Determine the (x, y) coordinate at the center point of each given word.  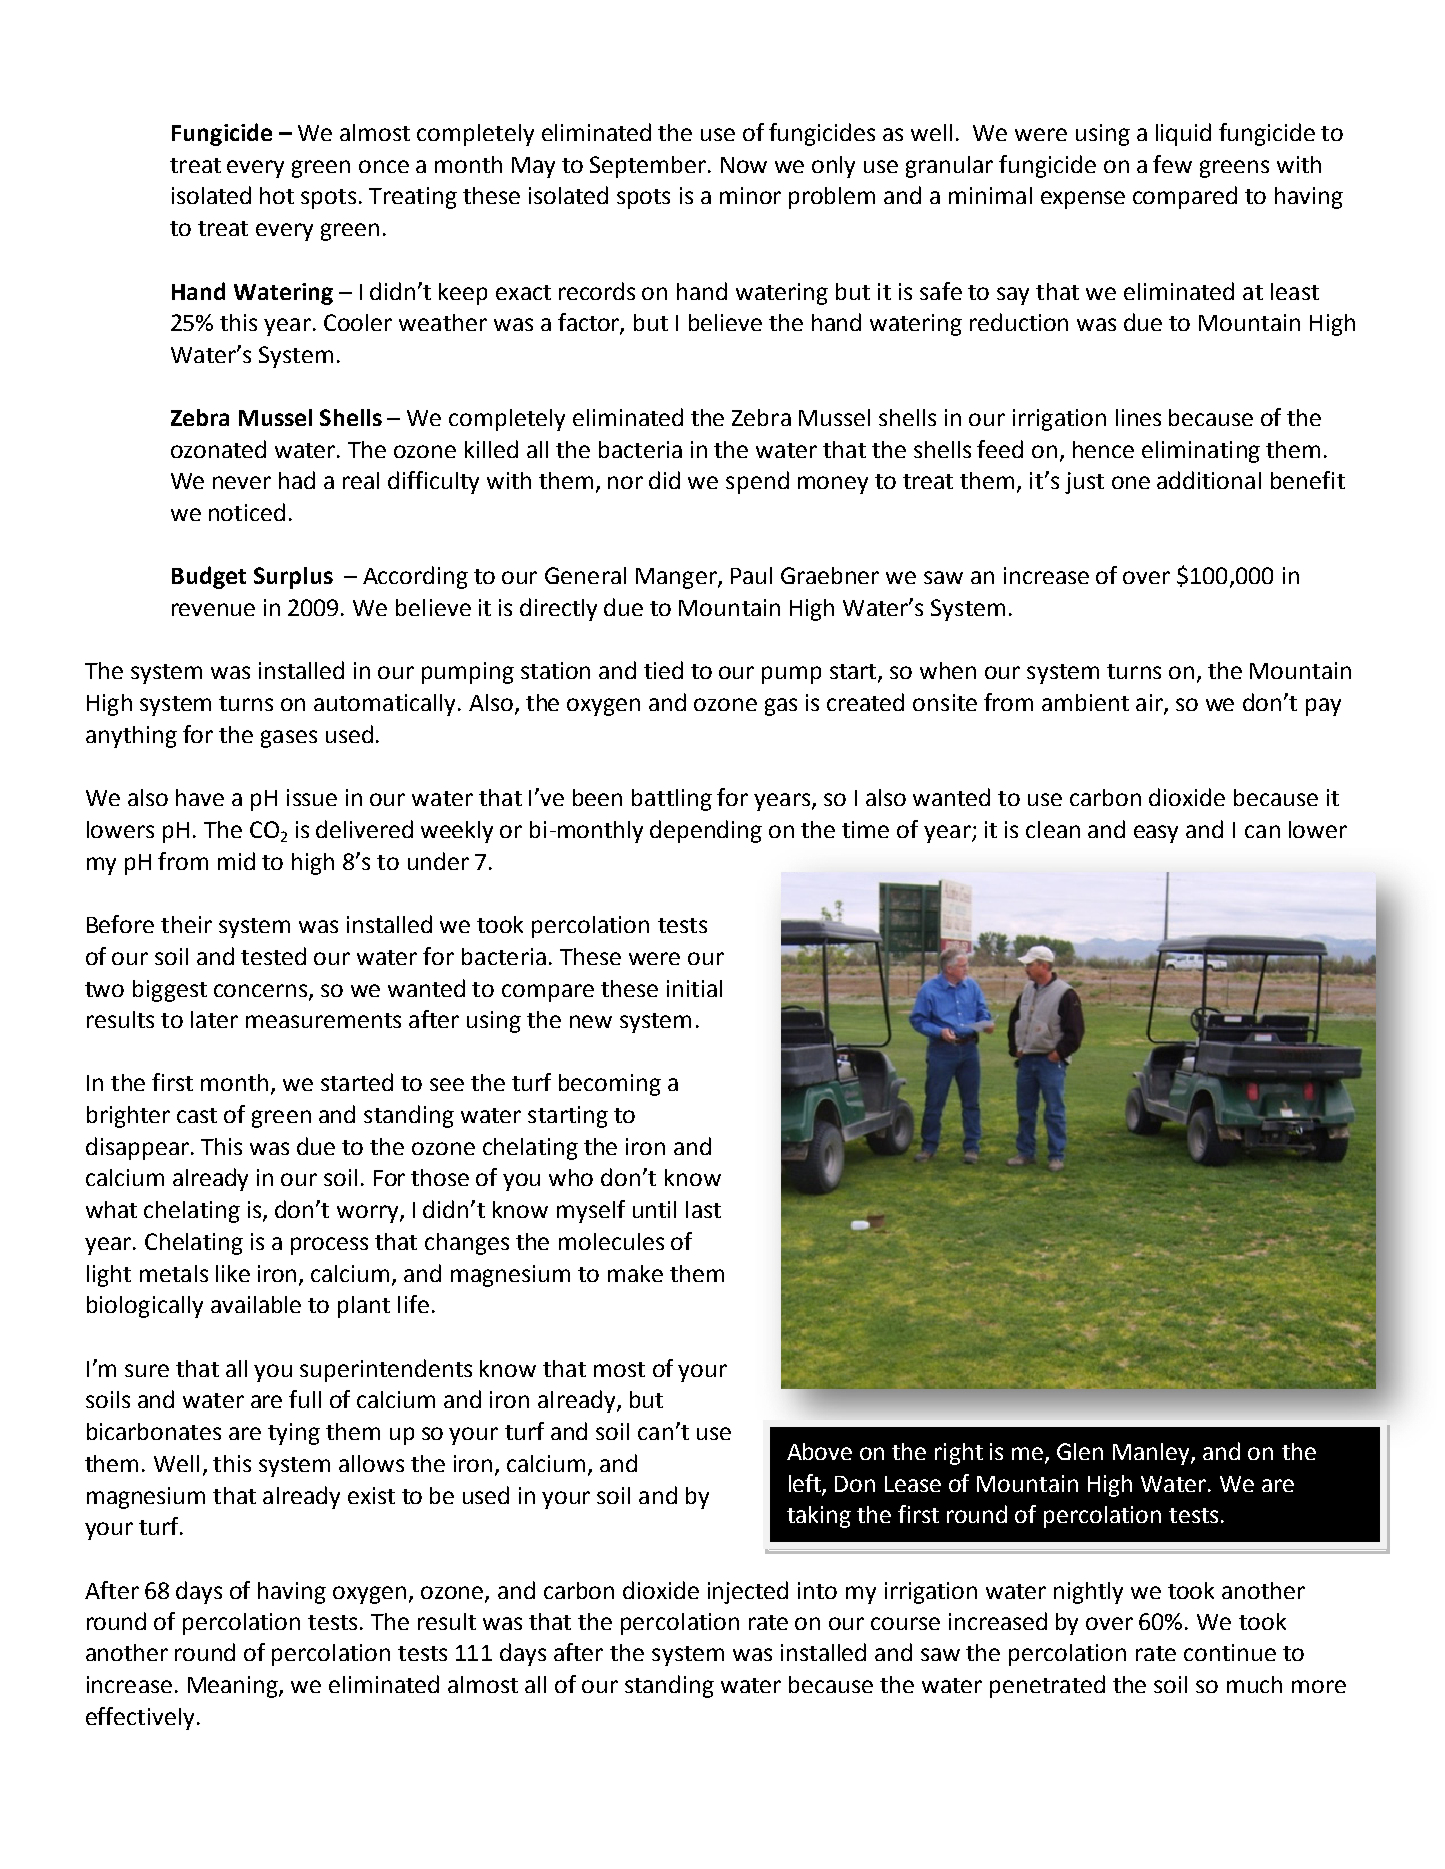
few (1172, 164)
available (256, 1304)
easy (1156, 834)
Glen (1080, 1451)
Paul (751, 575)
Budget (209, 577)
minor (750, 195)
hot (277, 195)
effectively (140, 1718)
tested (273, 956)
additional (1209, 480)
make (635, 1273)
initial (694, 988)
